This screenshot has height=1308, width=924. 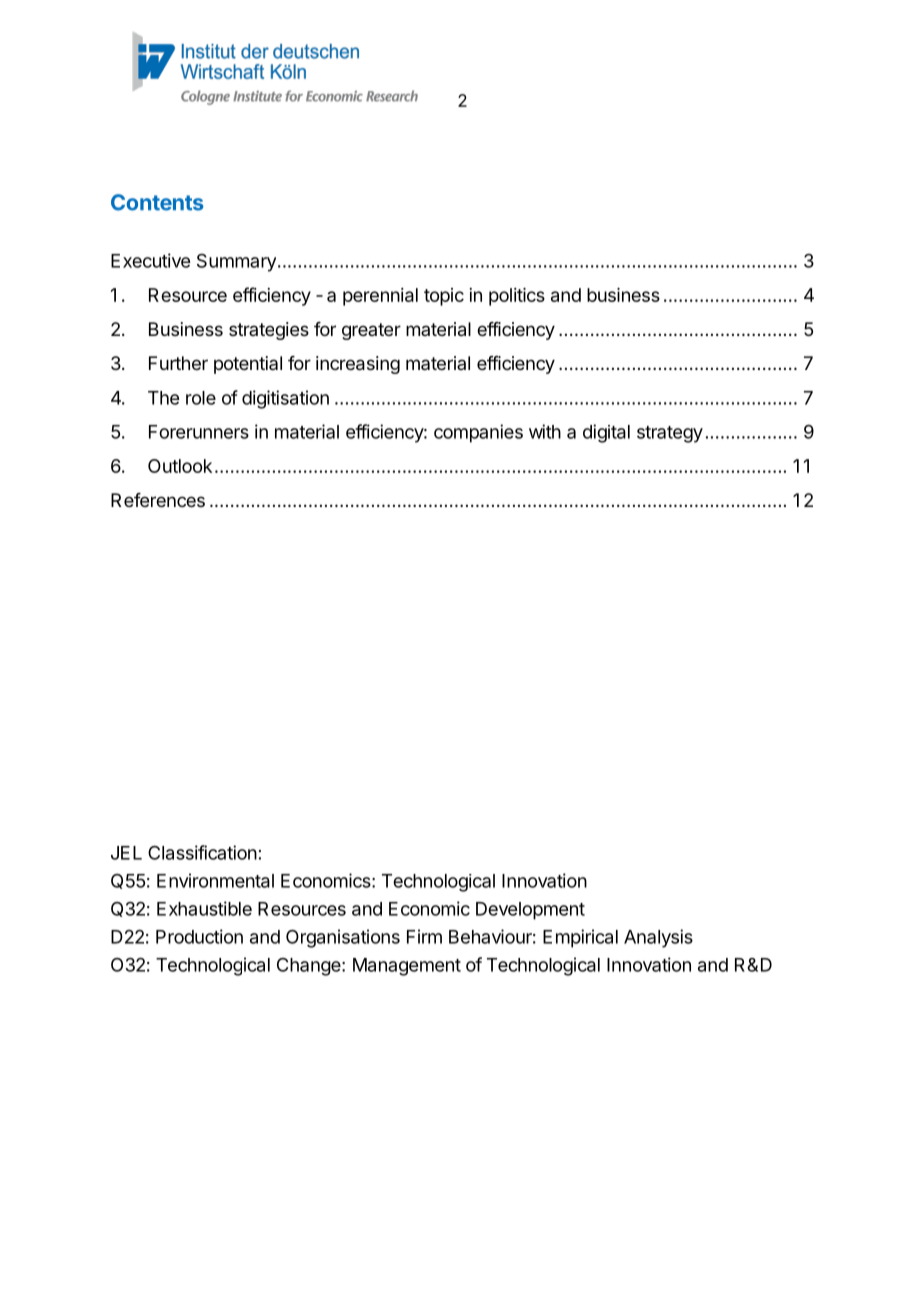 What do you see at coordinates (380, 297) in the screenshot?
I see `perennial` at bounding box center [380, 297].
